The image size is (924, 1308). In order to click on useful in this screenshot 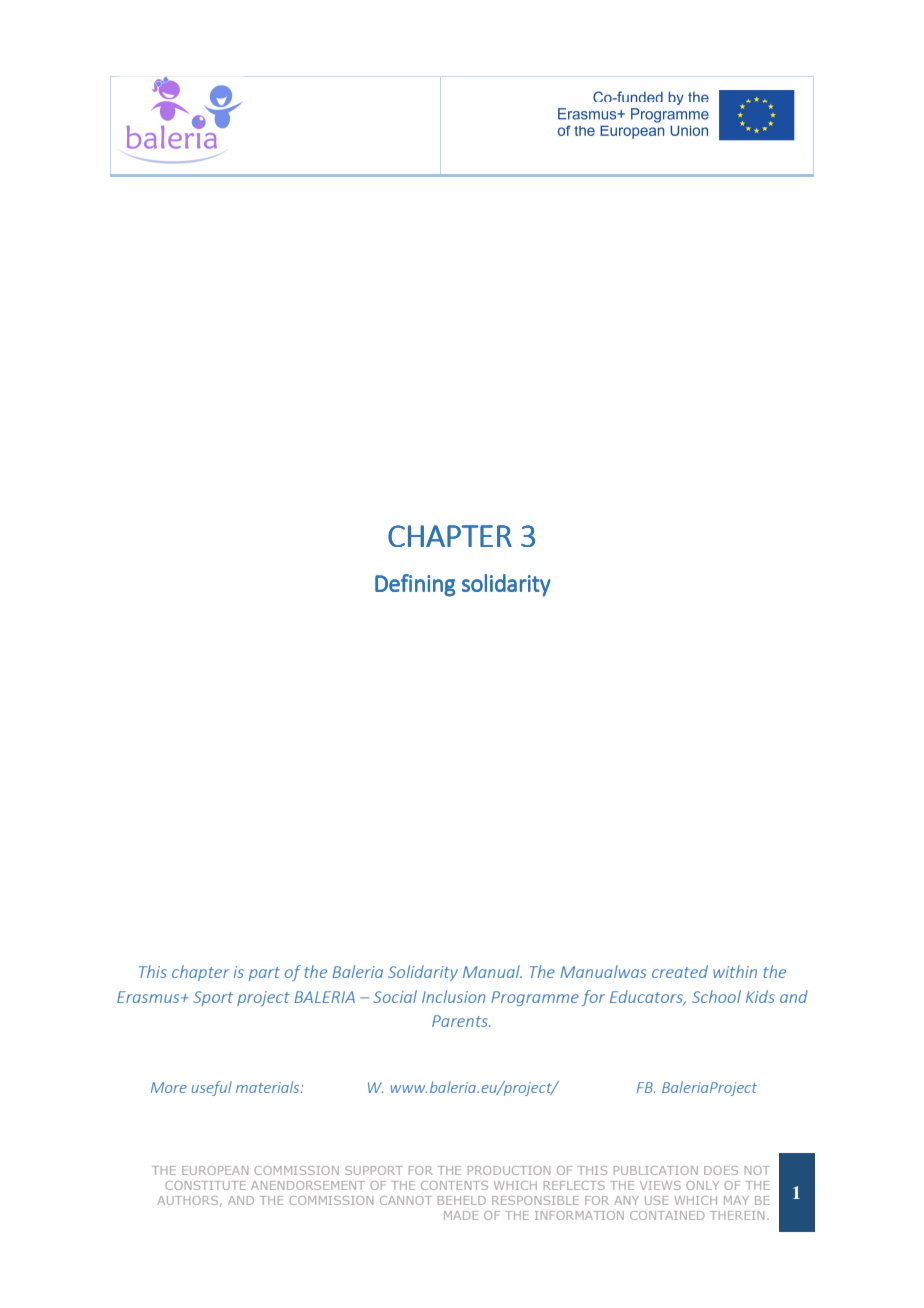, I will do `click(212, 1088)`.
